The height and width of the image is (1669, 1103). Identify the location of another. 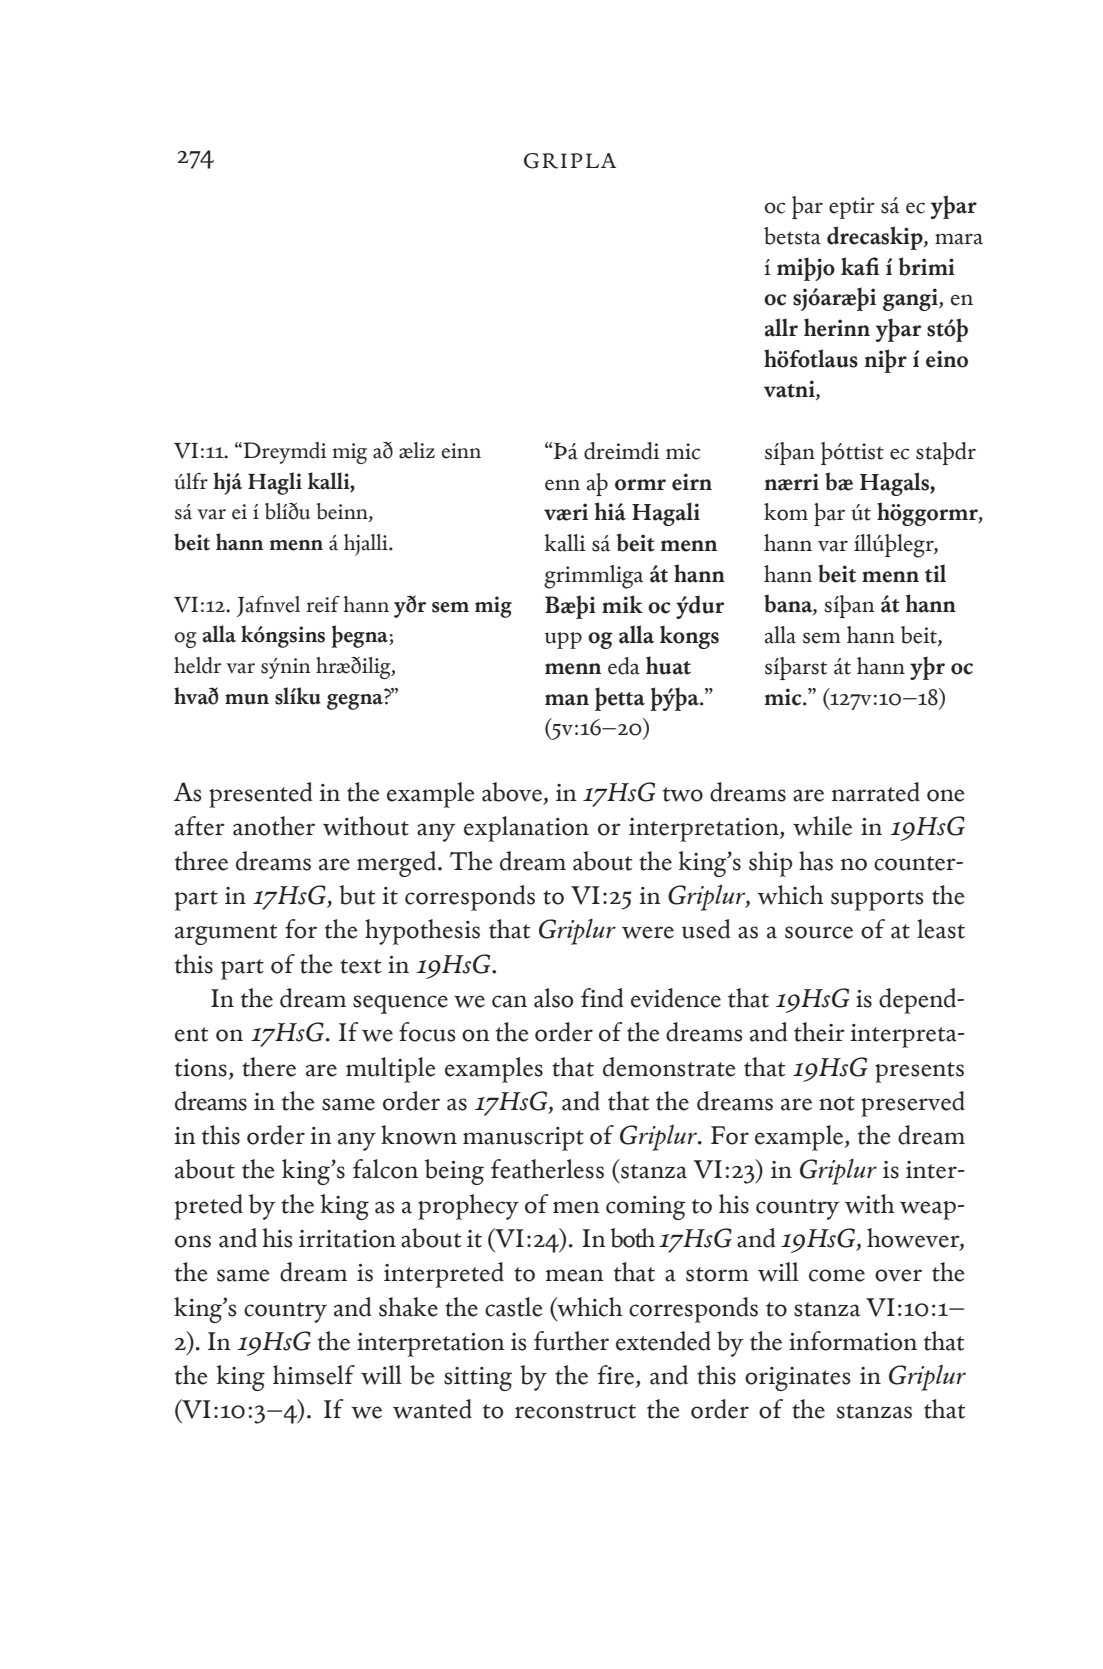
(274, 826).
